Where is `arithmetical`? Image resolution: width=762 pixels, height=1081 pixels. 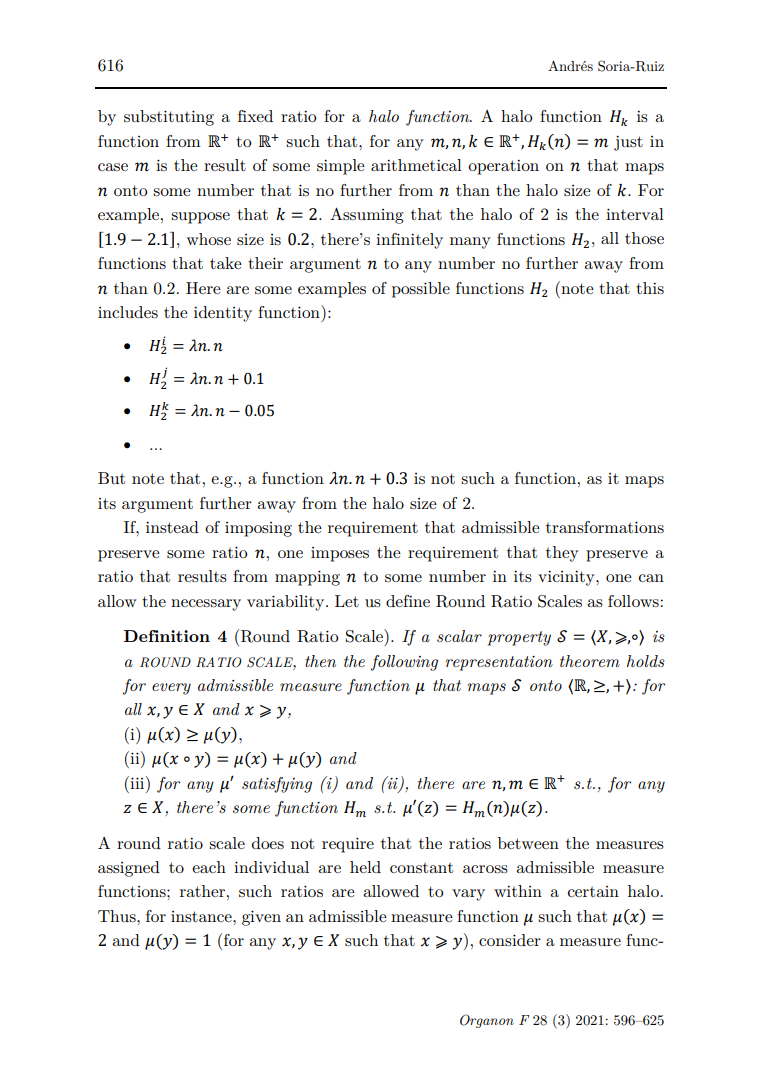 arithmetical is located at coordinates (416, 165).
